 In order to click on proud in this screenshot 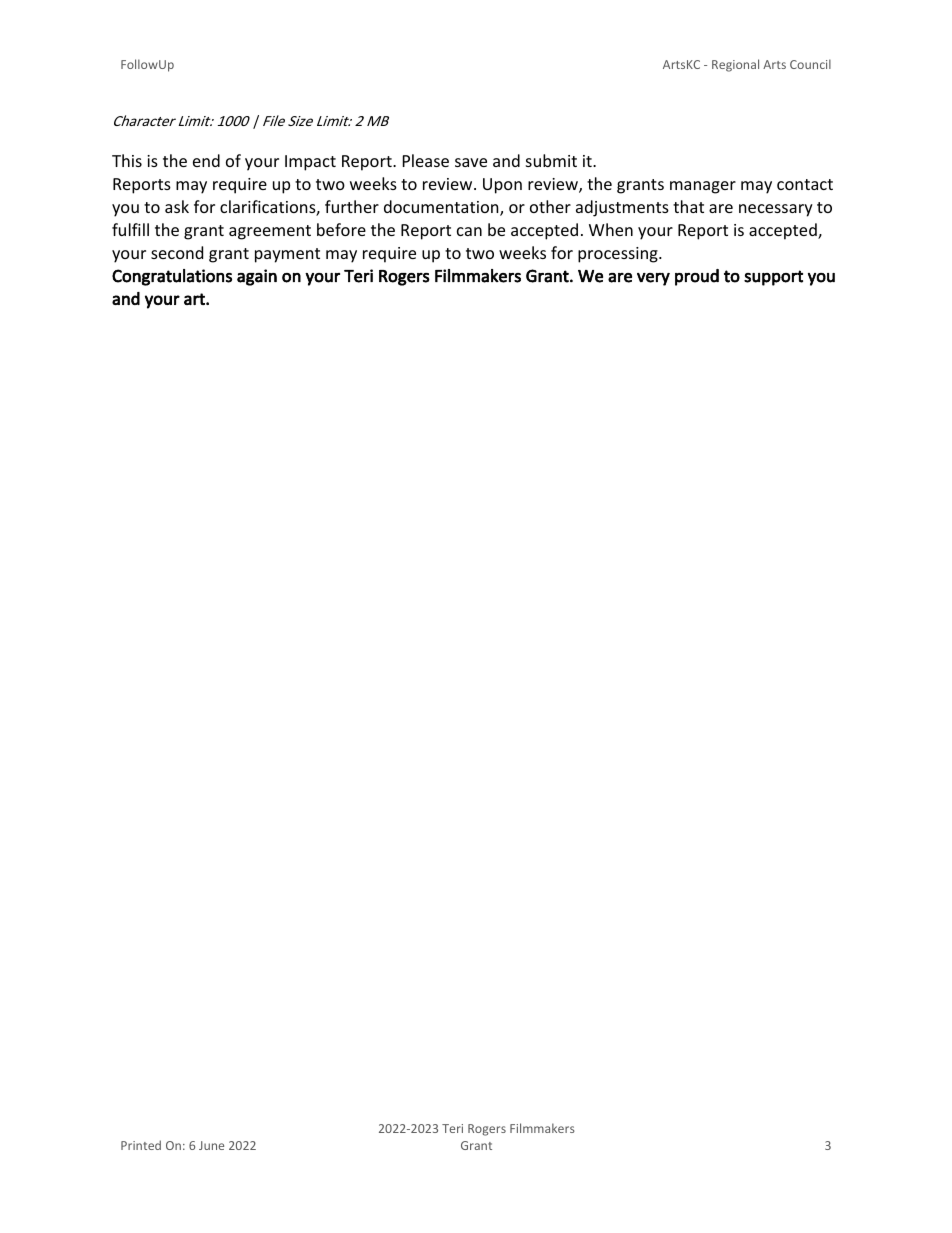, I will do `click(697, 277)`.
